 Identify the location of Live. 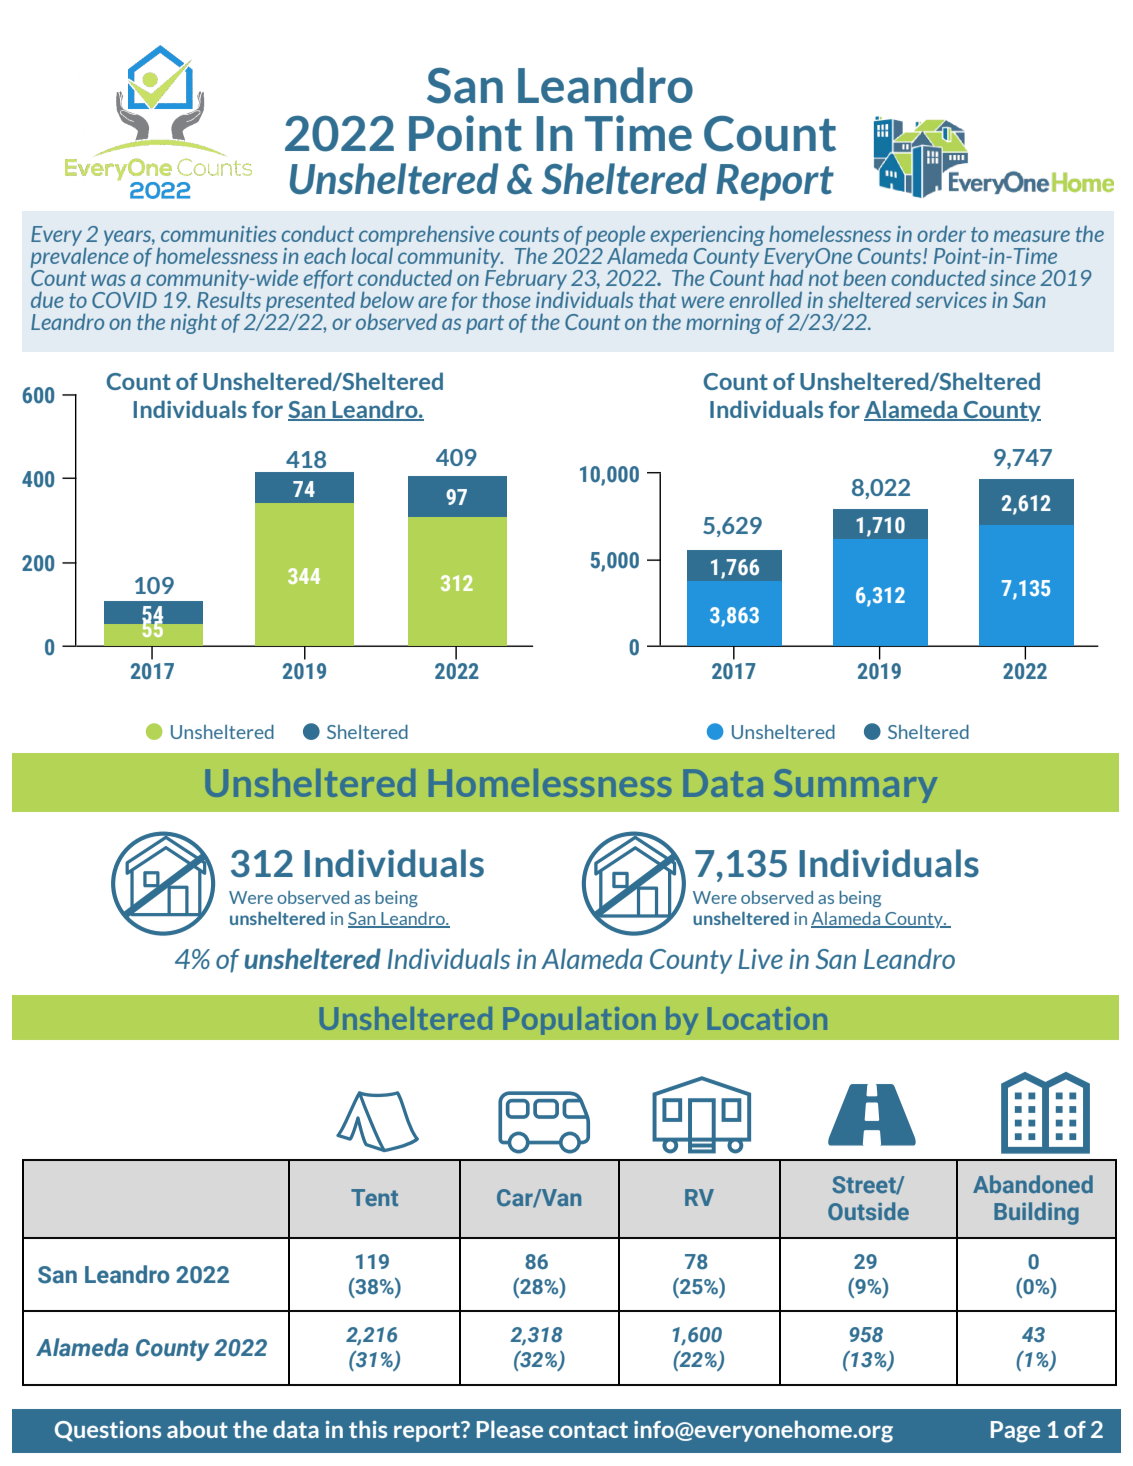
(760, 959).
